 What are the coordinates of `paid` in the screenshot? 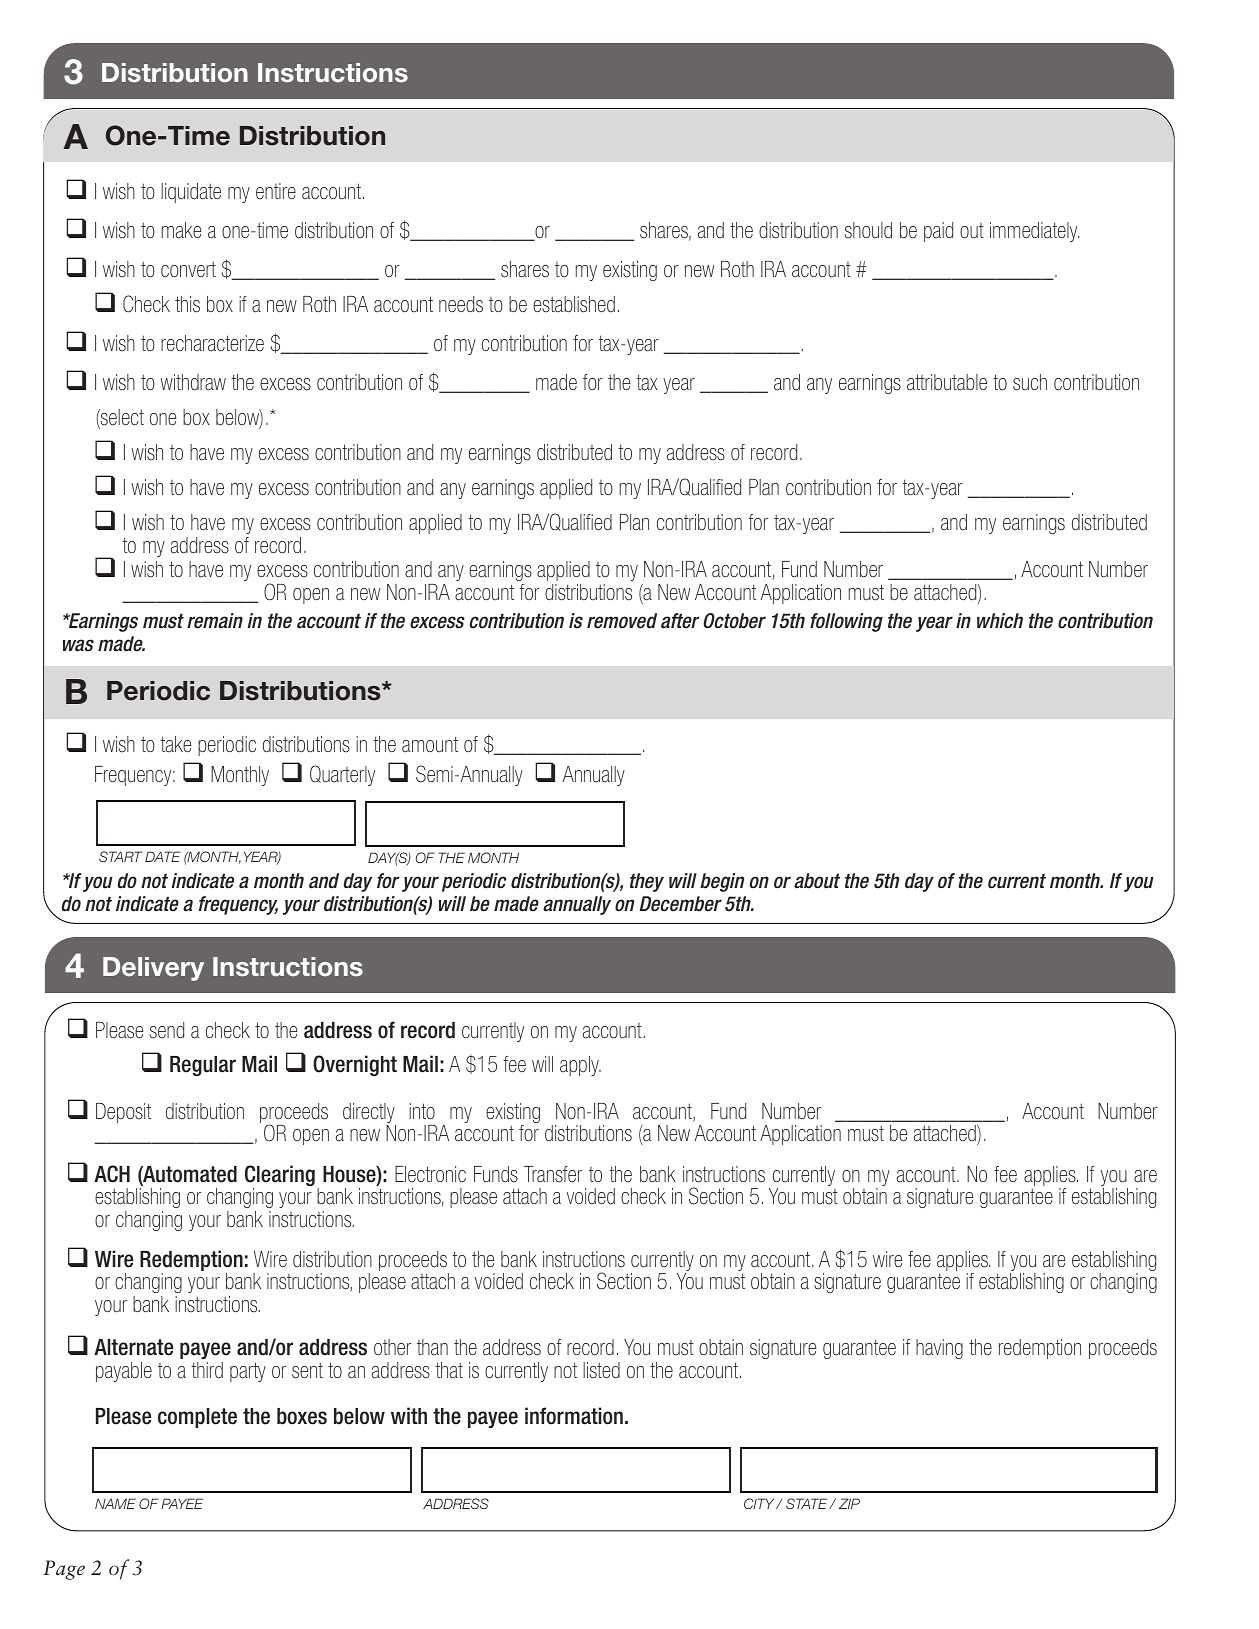 It's located at (938, 232).
